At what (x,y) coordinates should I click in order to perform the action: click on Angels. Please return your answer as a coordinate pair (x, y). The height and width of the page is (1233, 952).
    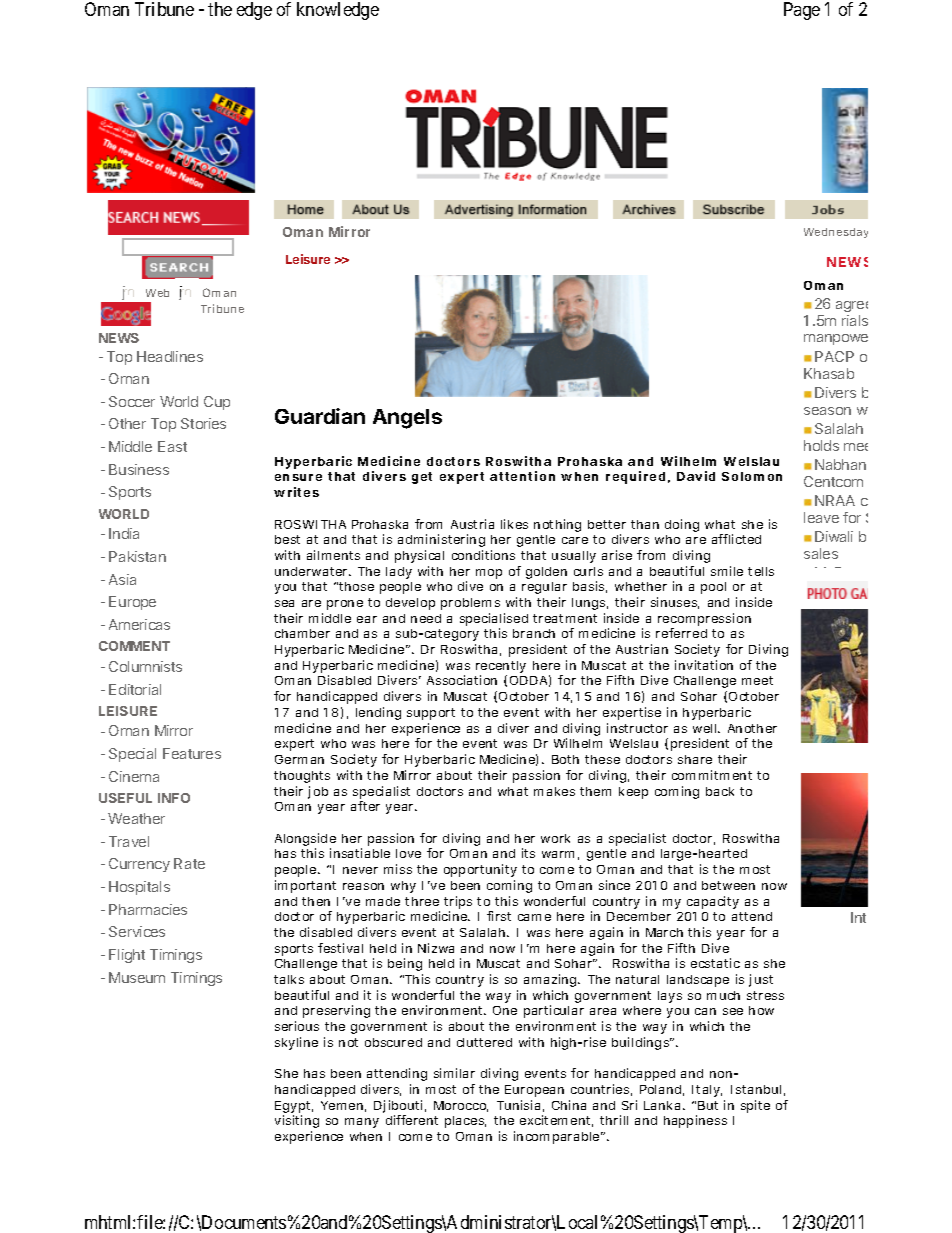
    Looking at the image, I should click on (407, 419).
